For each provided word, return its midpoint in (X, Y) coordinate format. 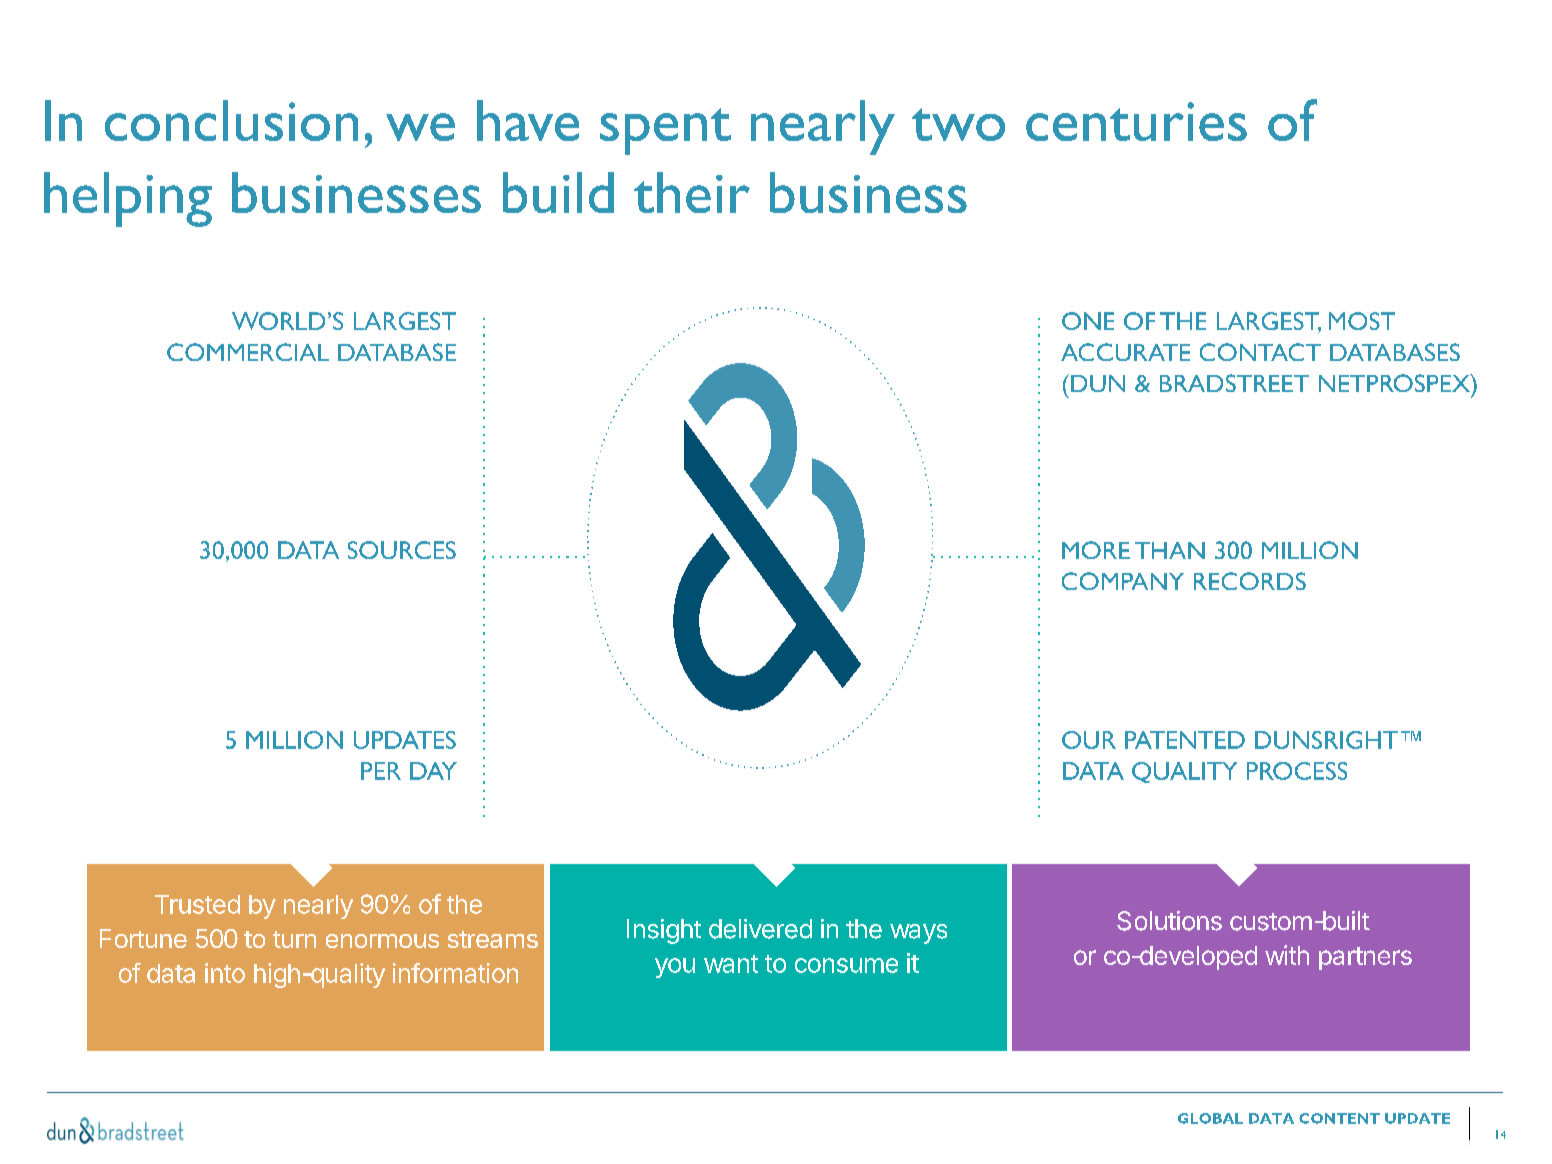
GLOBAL (1210, 1118)
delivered (760, 929)
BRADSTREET (1234, 383)
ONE (1088, 321)
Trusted (197, 904)
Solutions (1169, 921)
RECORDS (1250, 581)
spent (665, 131)
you (675, 968)
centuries (1136, 121)
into (225, 973)
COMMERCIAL (248, 352)
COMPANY (1123, 581)
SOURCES (402, 550)
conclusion (231, 120)
